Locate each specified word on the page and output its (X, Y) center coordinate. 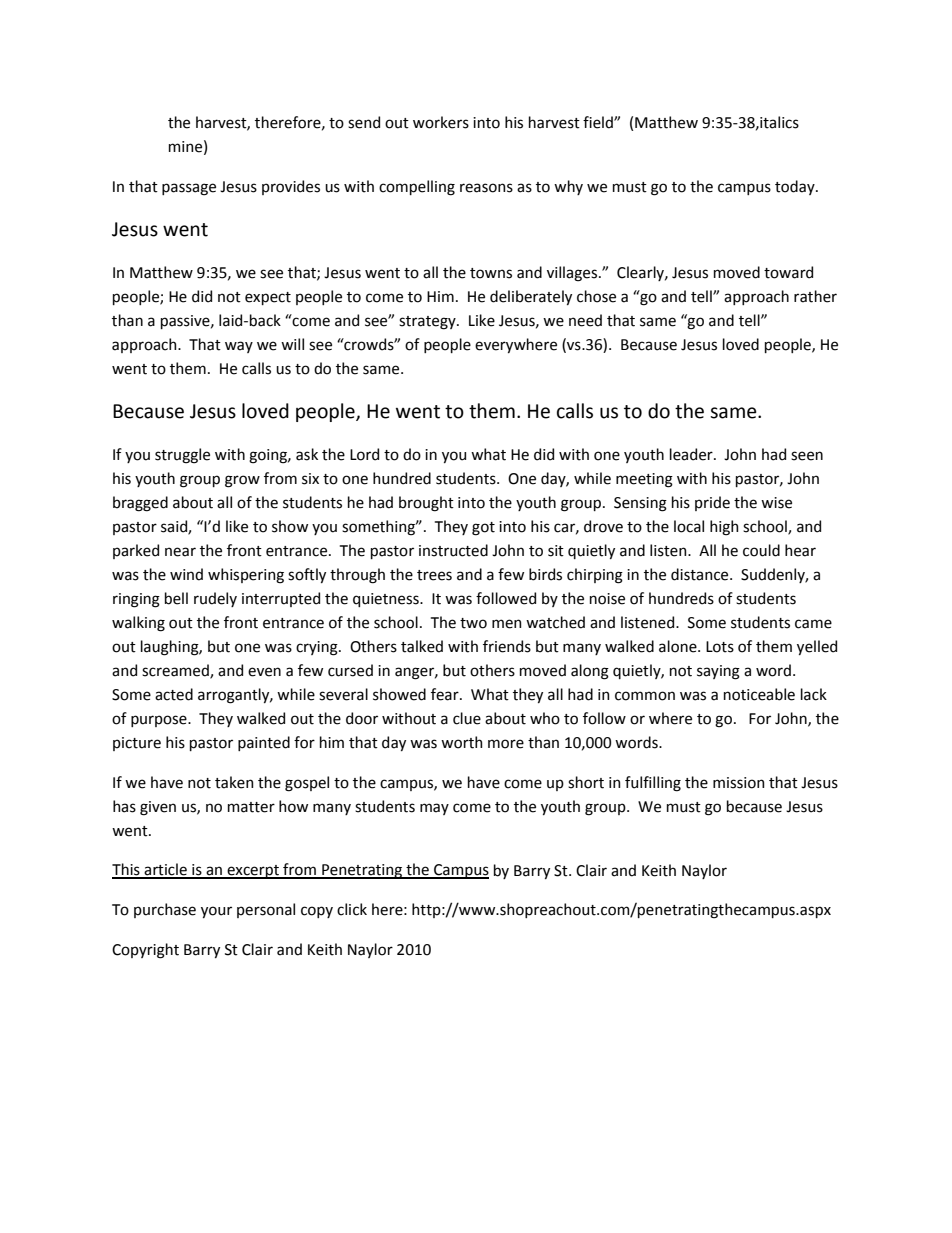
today (796, 187)
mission (739, 783)
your (216, 912)
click (352, 909)
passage (189, 189)
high (724, 528)
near (180, 552)
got (483, 529)
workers (441, 122)
